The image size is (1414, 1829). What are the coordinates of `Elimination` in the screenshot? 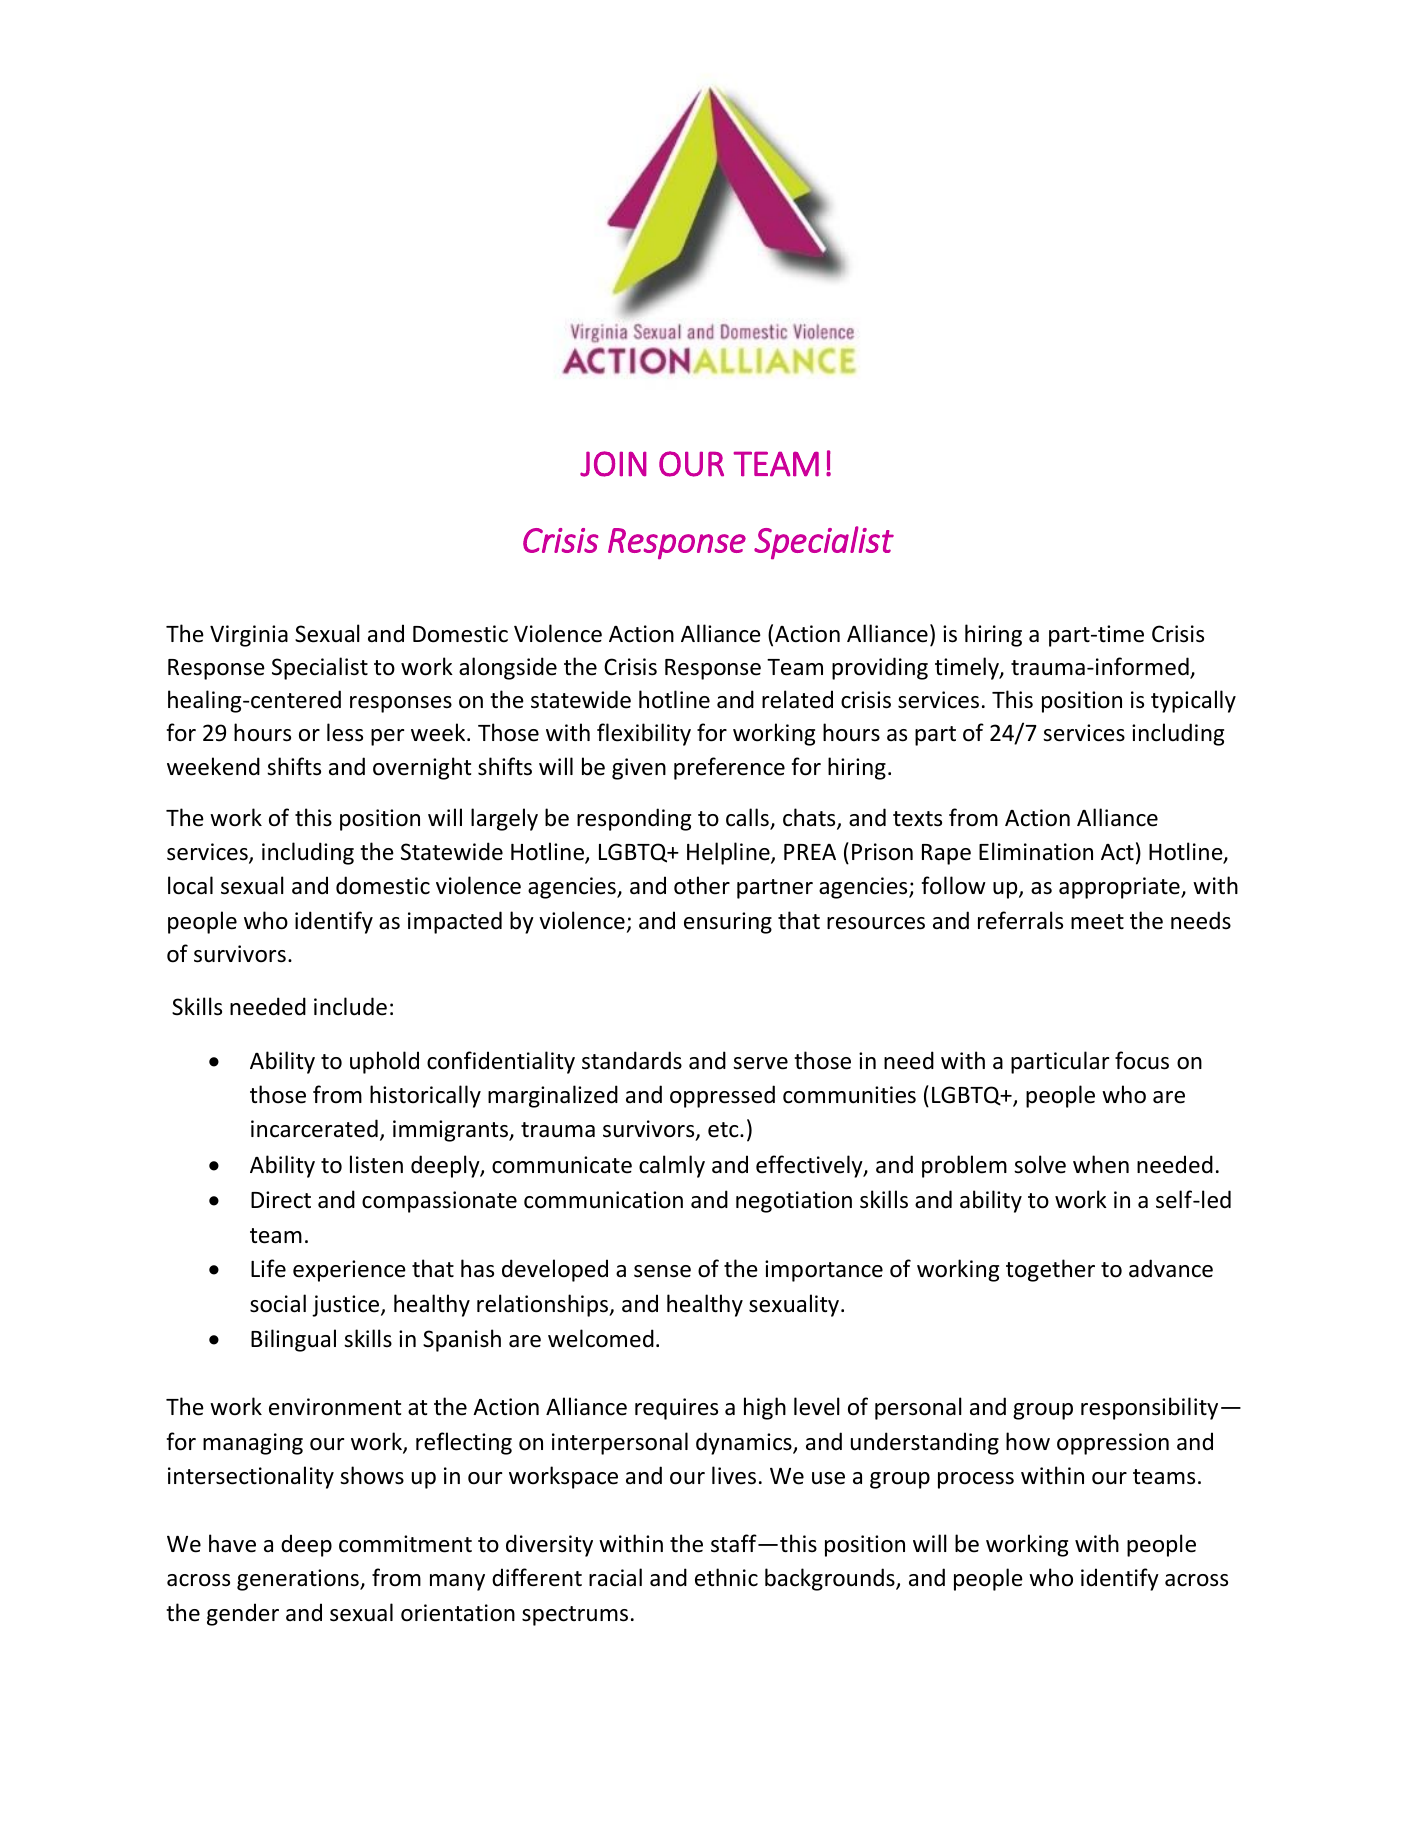 It's located at (1036, 851).
